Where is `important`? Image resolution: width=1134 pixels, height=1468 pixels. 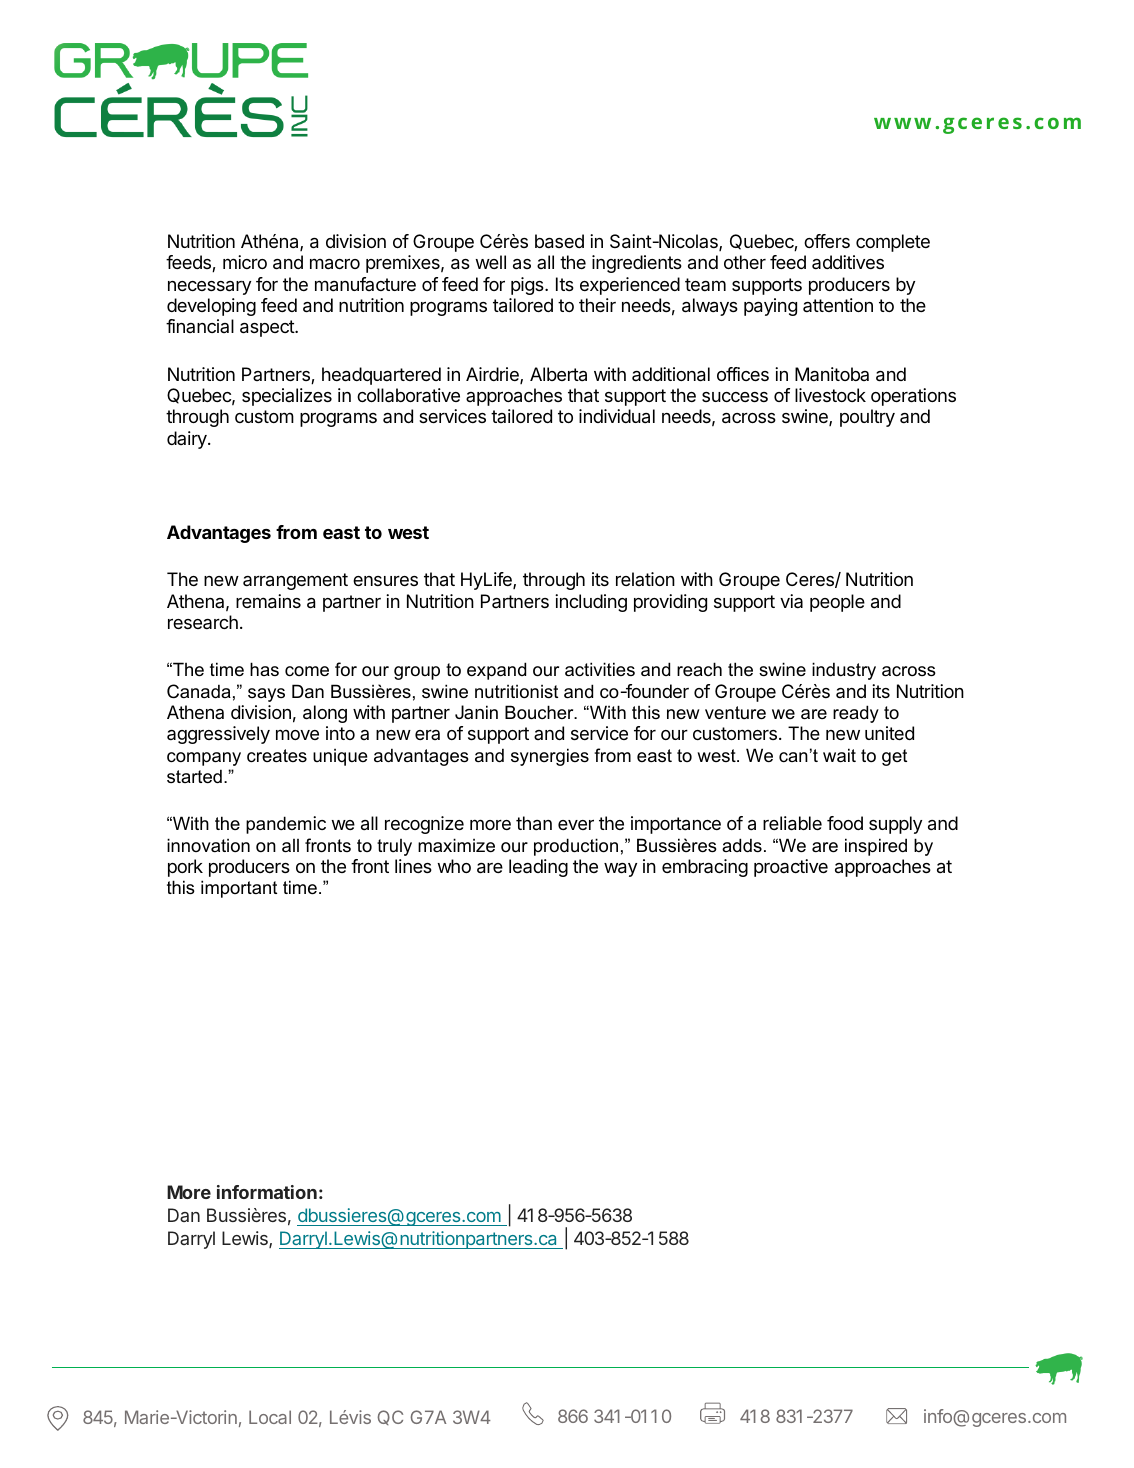 important is located at coordinates (239, 889).
